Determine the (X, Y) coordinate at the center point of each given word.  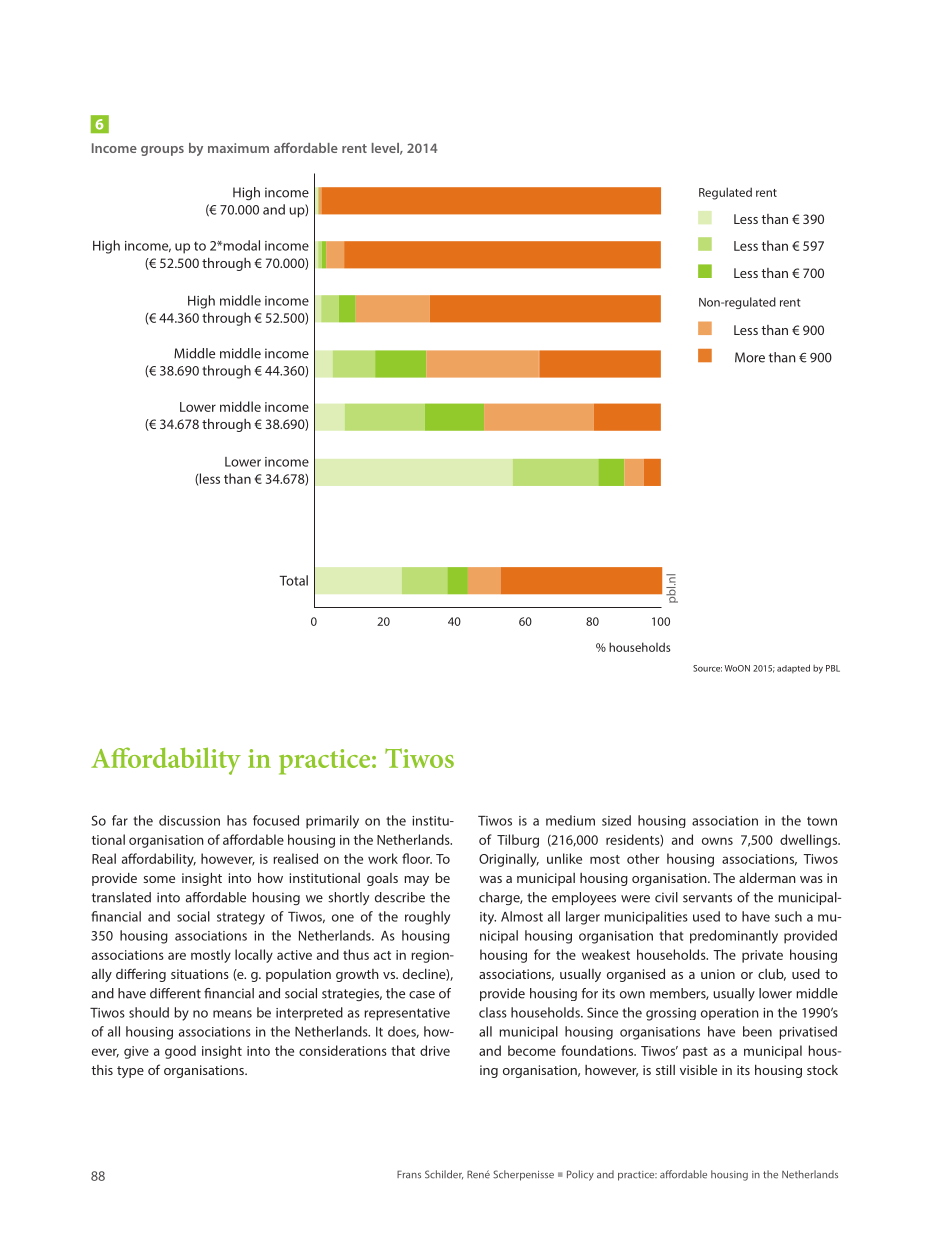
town (822, 821)
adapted (793, 669)
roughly (427, 918)
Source (707, 668)
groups (162, 151)
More (750, 357)
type (130, 1072)
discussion (189, 820)
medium (570, 820)
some (159, 879)
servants (707, 898)
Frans (409, 1174)
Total (293, 580)
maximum (238, 148)
